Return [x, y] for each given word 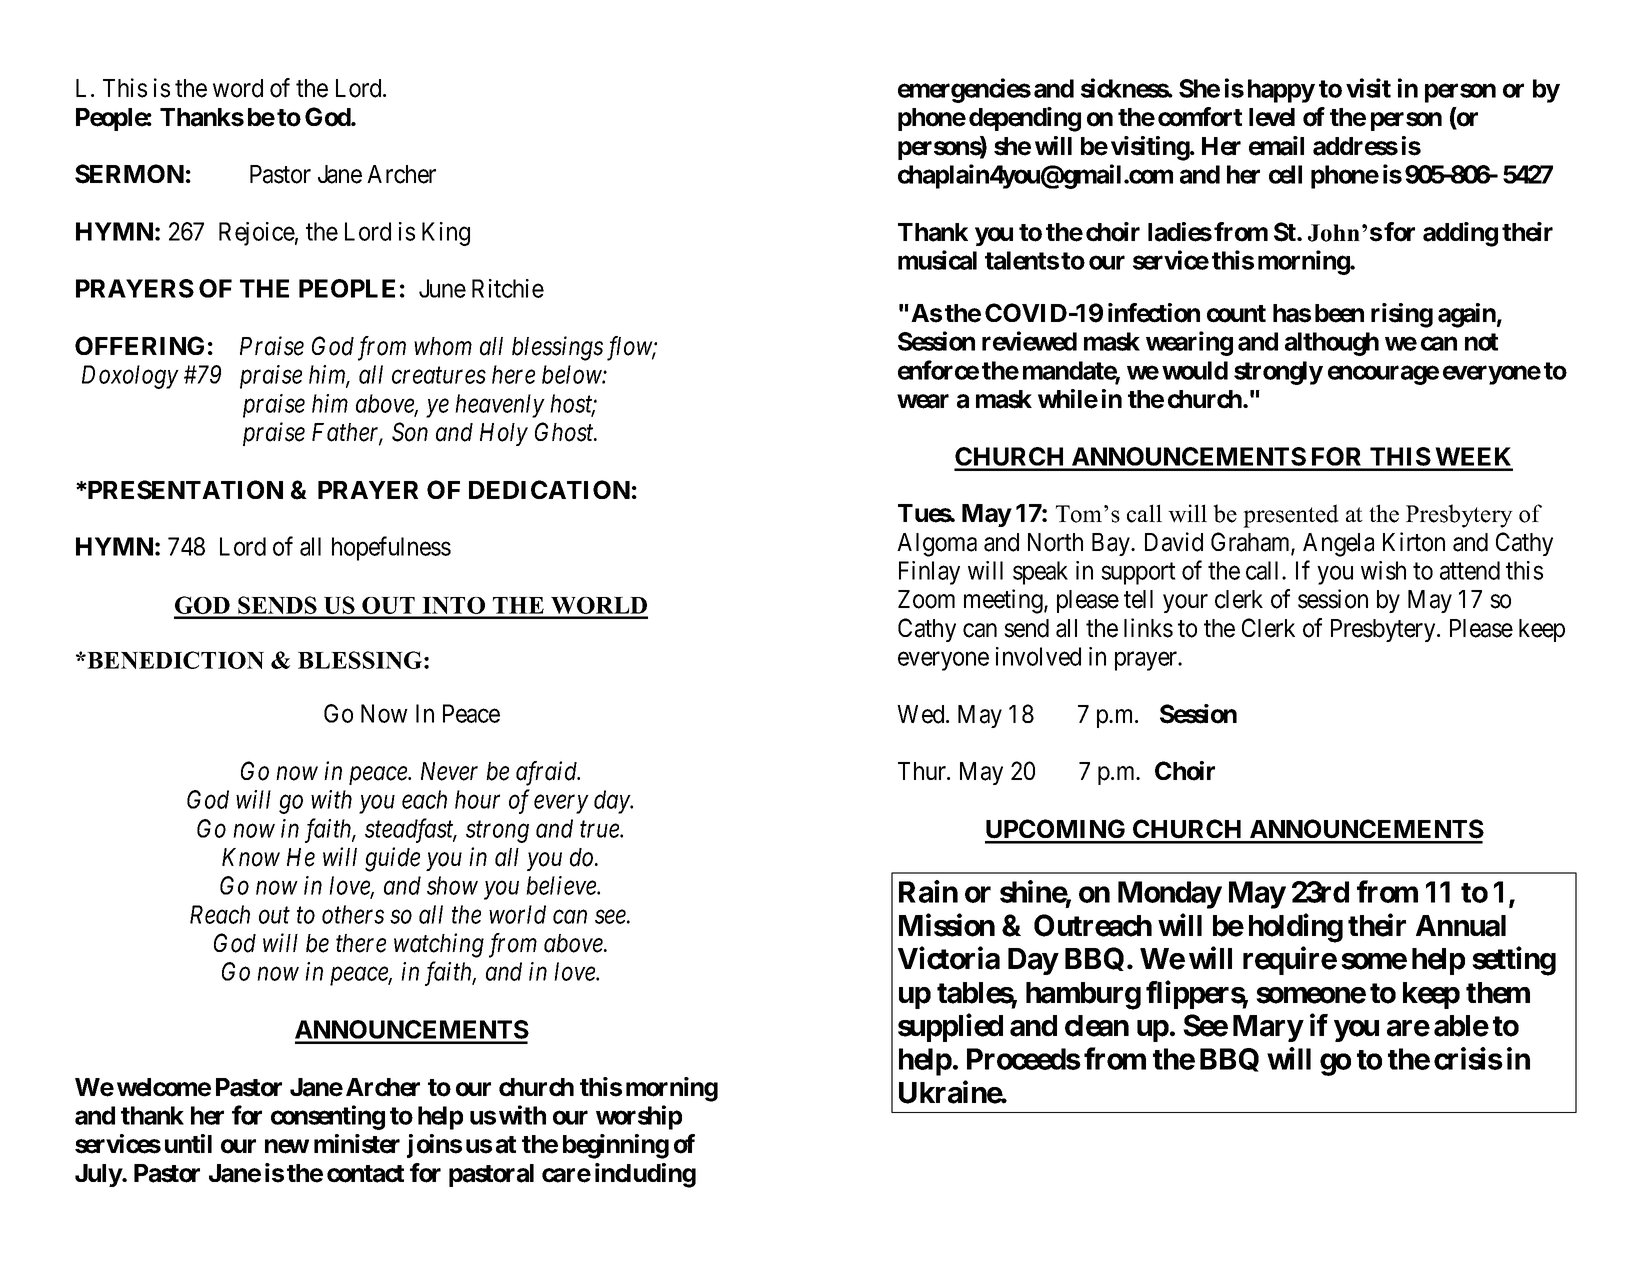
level [1272, 117]
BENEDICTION [174, 660]
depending [1025, 119]
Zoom [926, 599]
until [188, 1143]
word [238, 88]
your [1185, 604]
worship [639, 1117]
